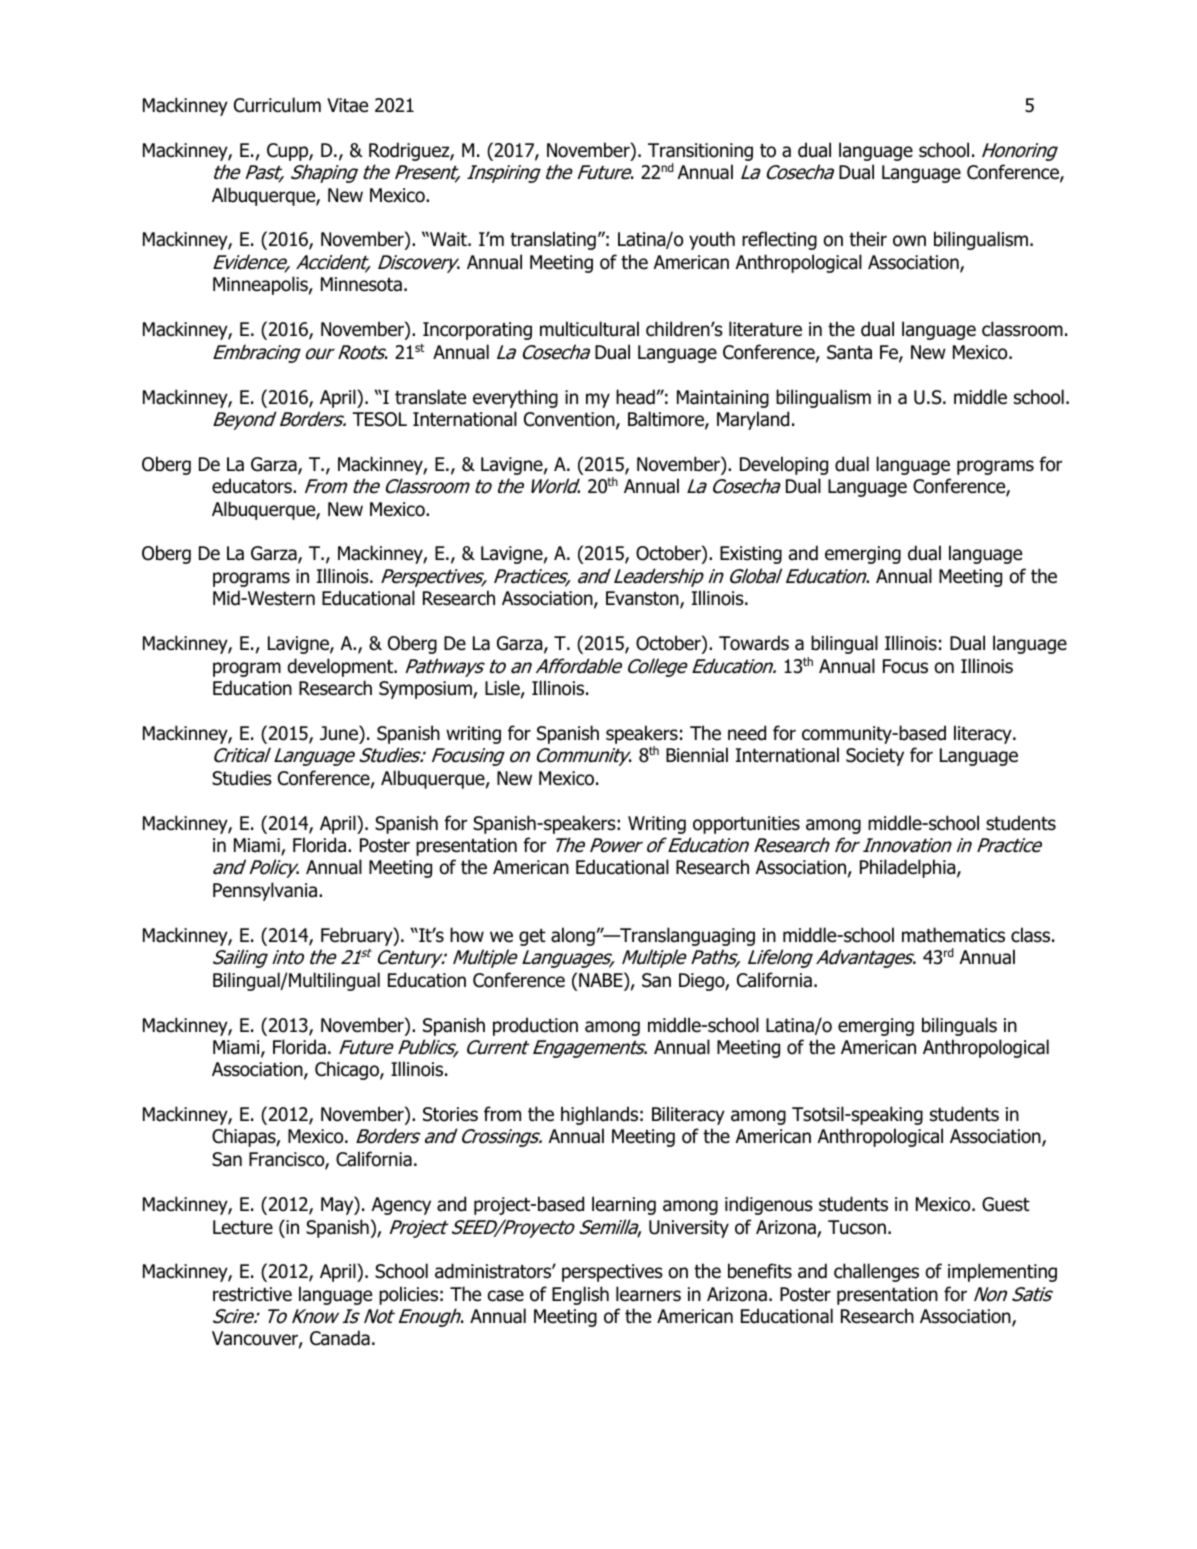 The image size is (1197, 1549). Describe the element at coordinates (909, 241) in the page. I see `own` at that location.
